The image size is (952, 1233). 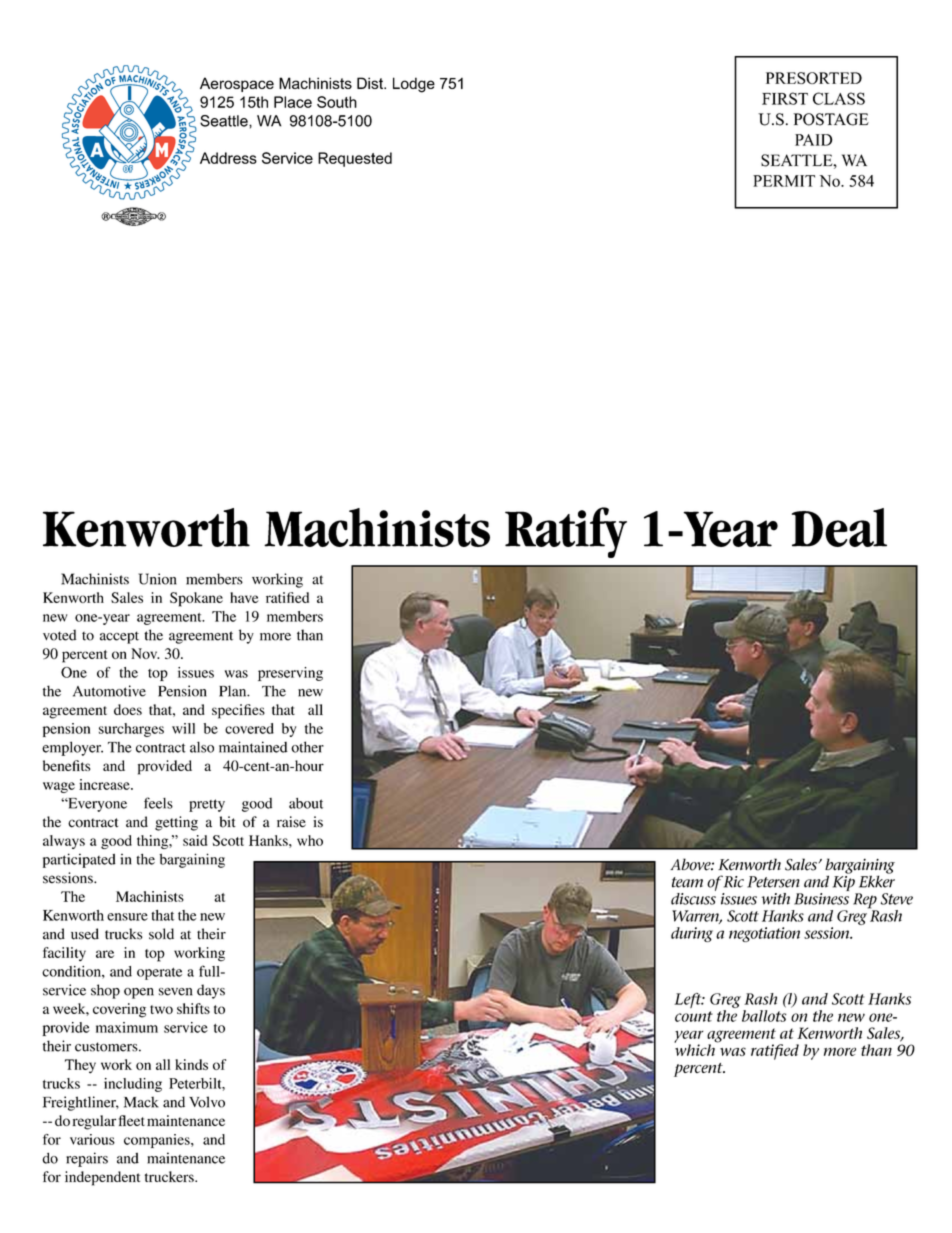 I want to click on Lodge, so click(x=414, y=85).
